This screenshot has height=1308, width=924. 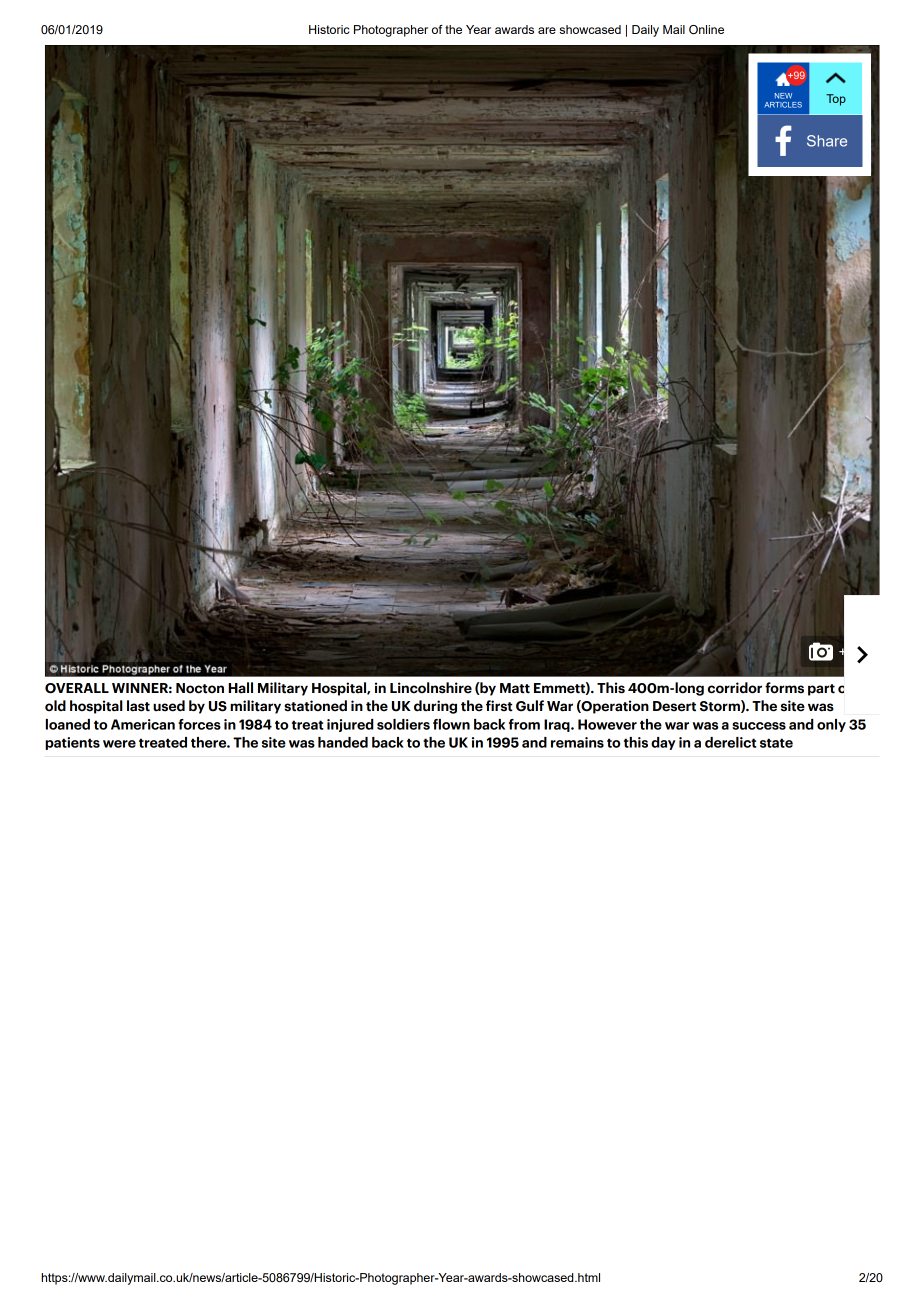 What do you see at coordinates (759, 726) in the screenshot?
I see `success` at bounding box center [759, 726].
